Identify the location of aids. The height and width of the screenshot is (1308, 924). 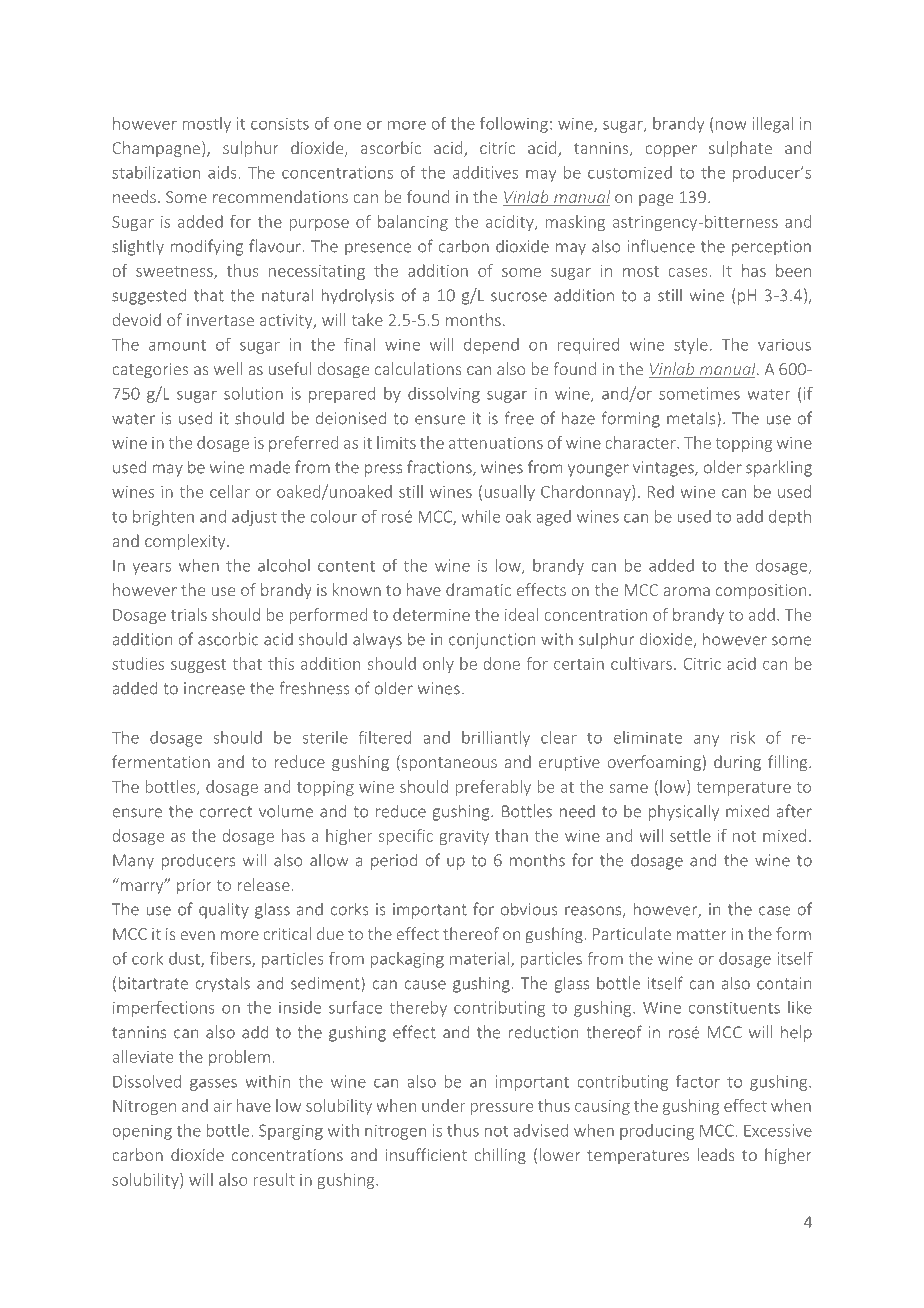
(222, 172).
